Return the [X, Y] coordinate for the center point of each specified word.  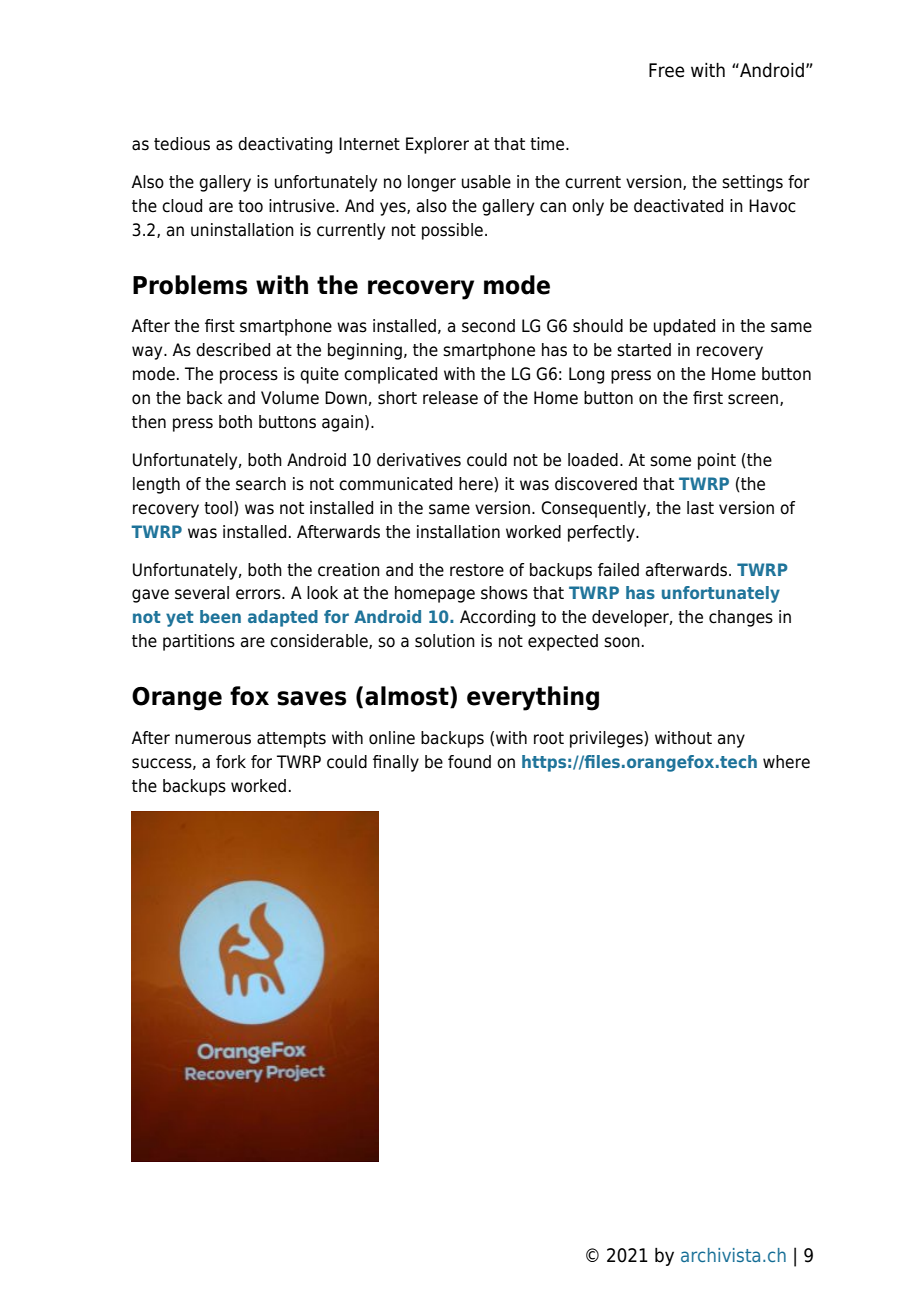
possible [452, 231]
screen [754, 400]
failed [618, 570]
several [202, 593]
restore [477, 570]
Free [667, 70]
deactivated [678, 206]
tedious [182, 144]
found [469, 762]
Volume [290, 398]
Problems [190, 285]
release [450, 398]
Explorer [437, 145]
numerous [213, 739]
